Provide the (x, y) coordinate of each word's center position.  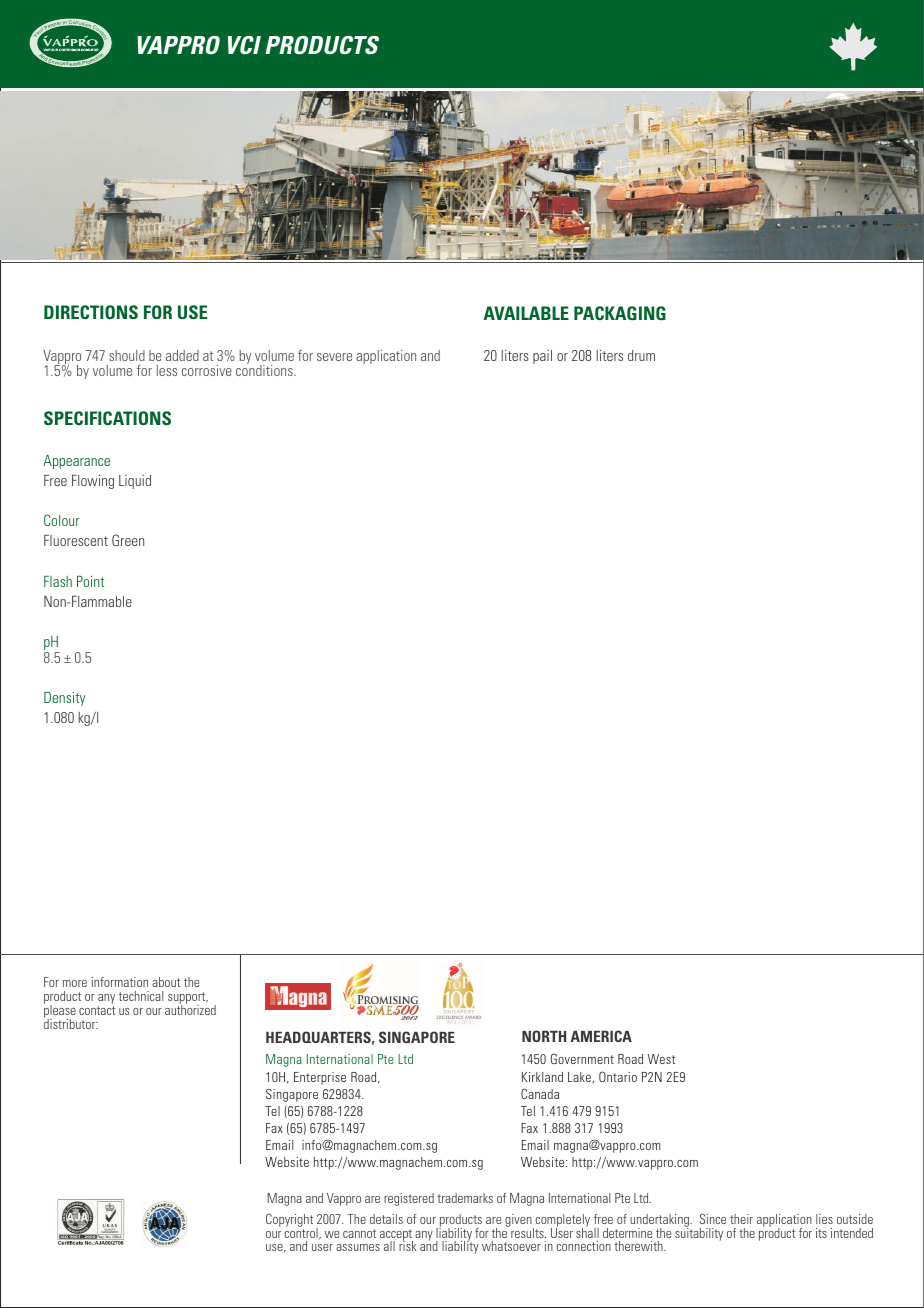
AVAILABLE (526, 313)
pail (542, 357)
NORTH (544, 1036)
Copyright (289, 1220)
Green (128, 540)
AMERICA (601, 1036)
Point (90, 581)
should (127, 355)
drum (641, 355)
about (166, 982)
